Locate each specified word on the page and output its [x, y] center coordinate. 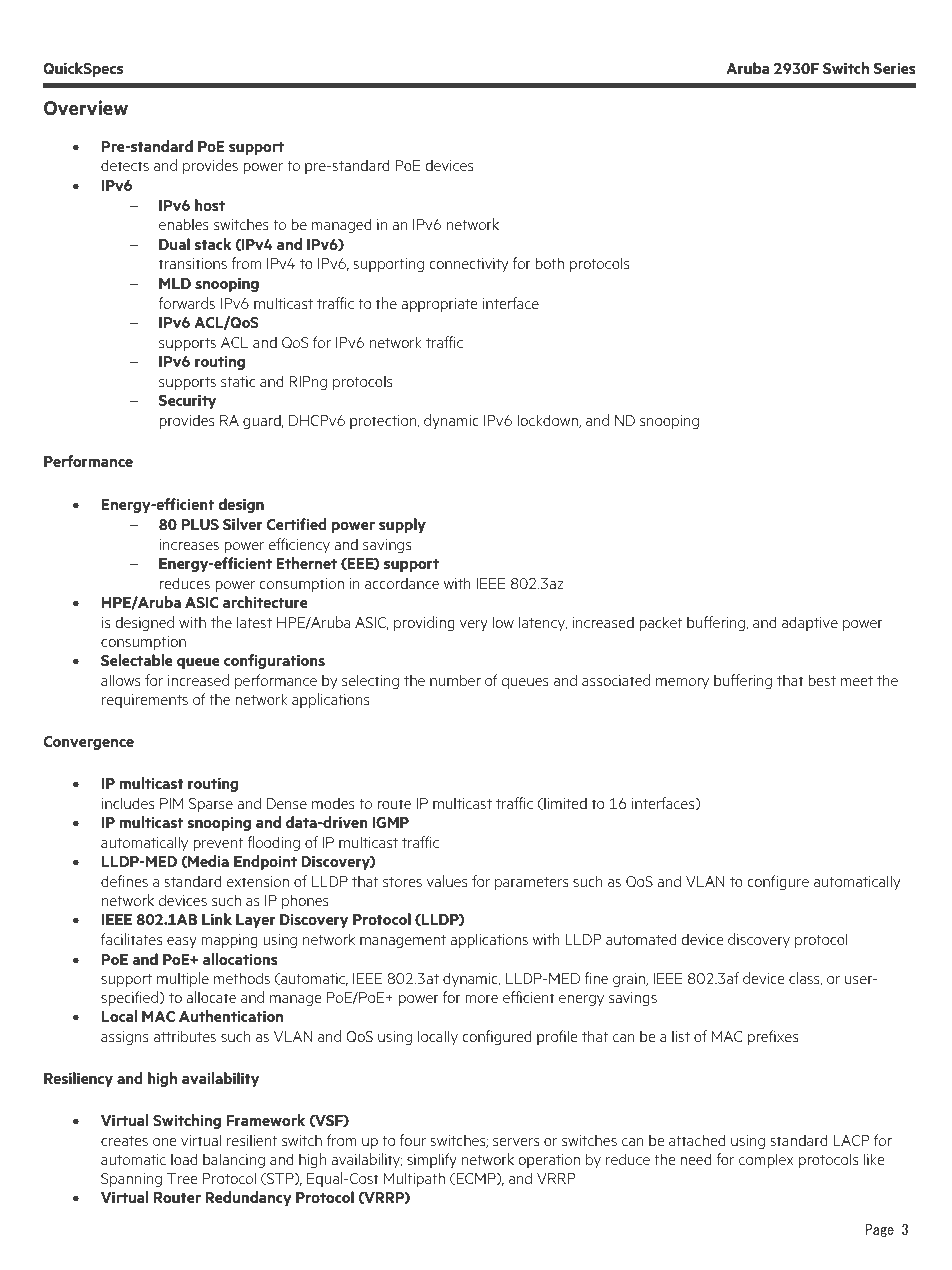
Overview [86, 108]
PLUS [200, 524]
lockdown [548, 421]
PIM [171, 803]
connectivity [468, 265]
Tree [182, 1178]
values [447, 881]
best [822, 680]
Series [895, 68]
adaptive [810, 623]
